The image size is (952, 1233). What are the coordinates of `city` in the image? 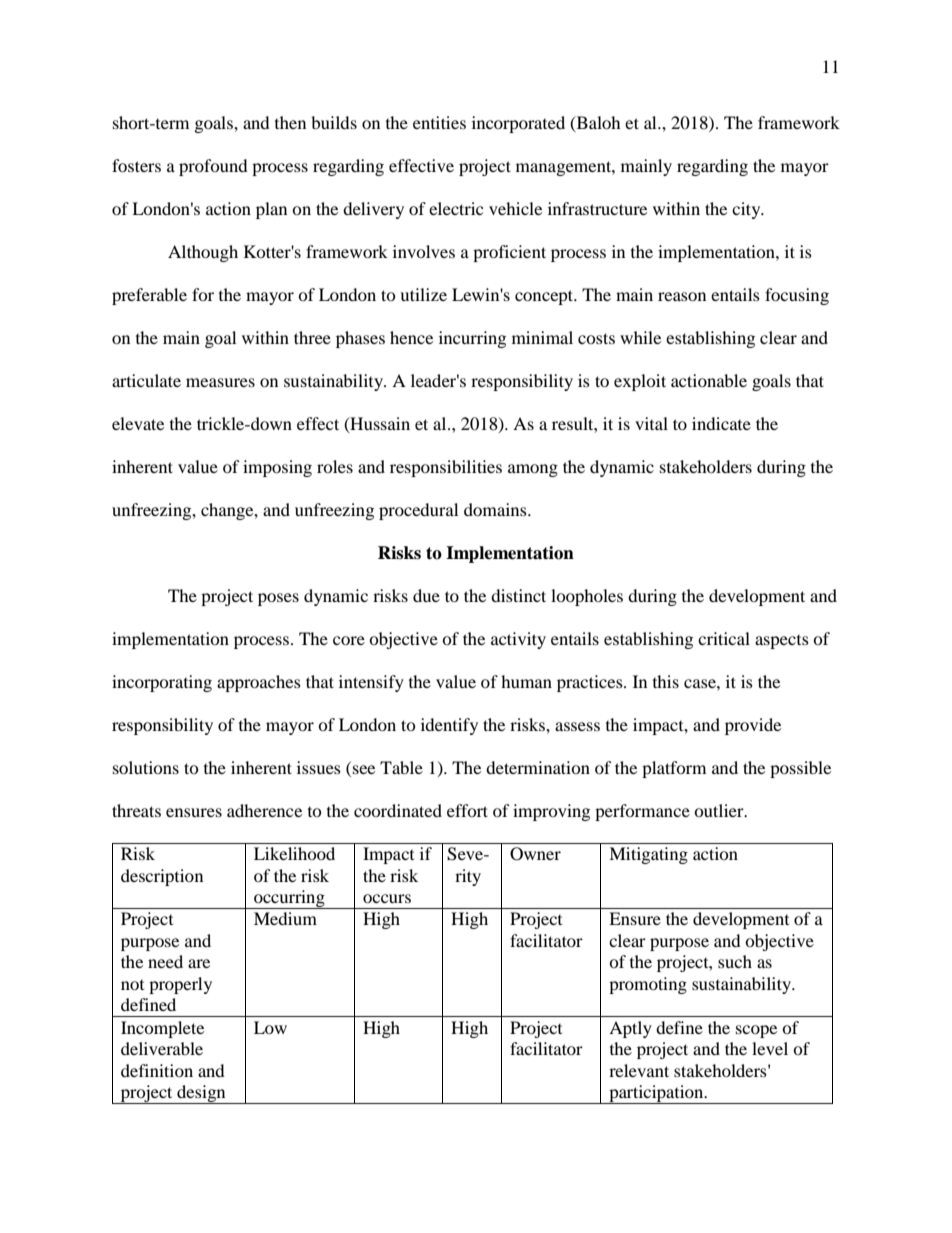 It's located at (747, 210).
